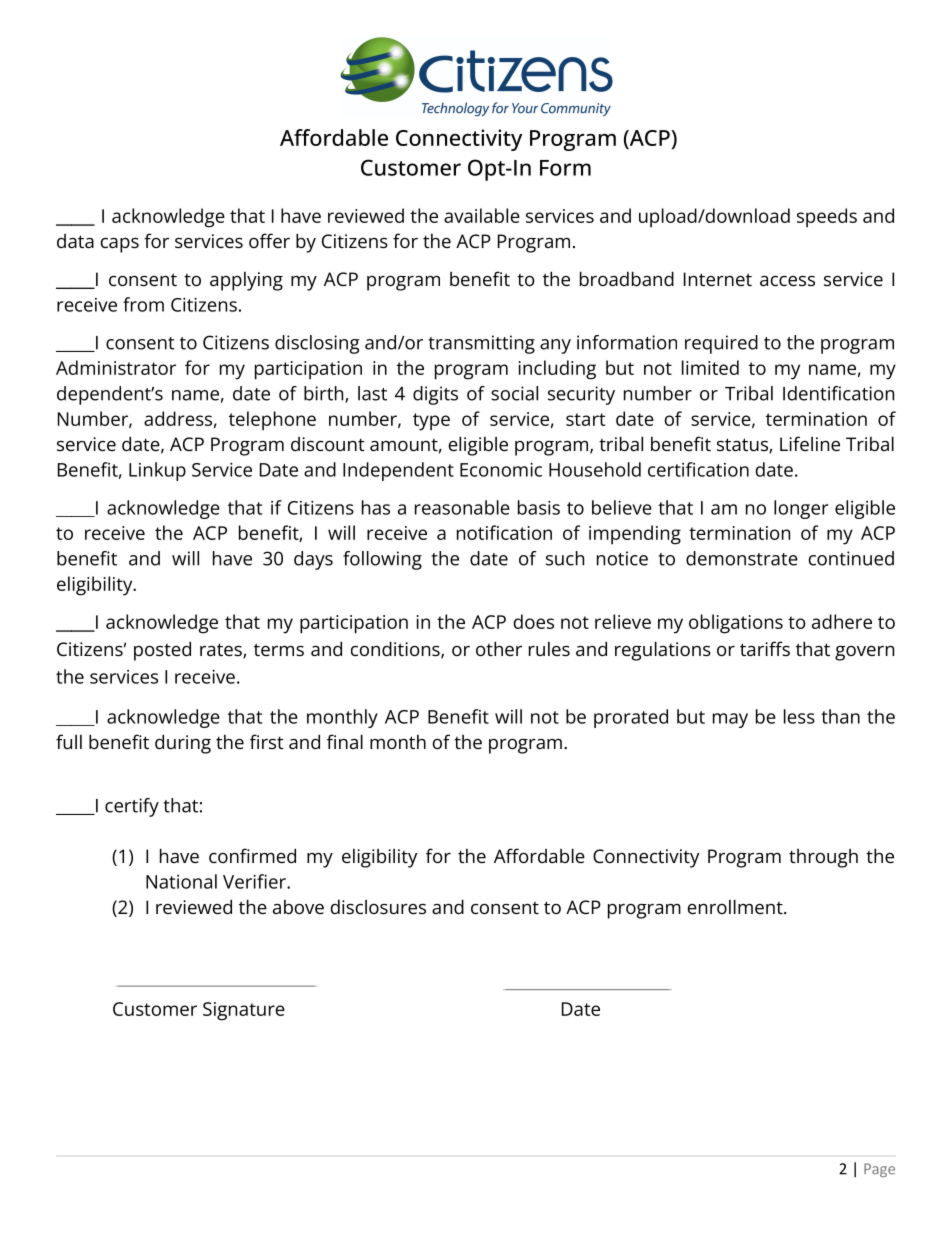 This page has height=1233, width=952. I want to click on Economic, so click(501, 470).
